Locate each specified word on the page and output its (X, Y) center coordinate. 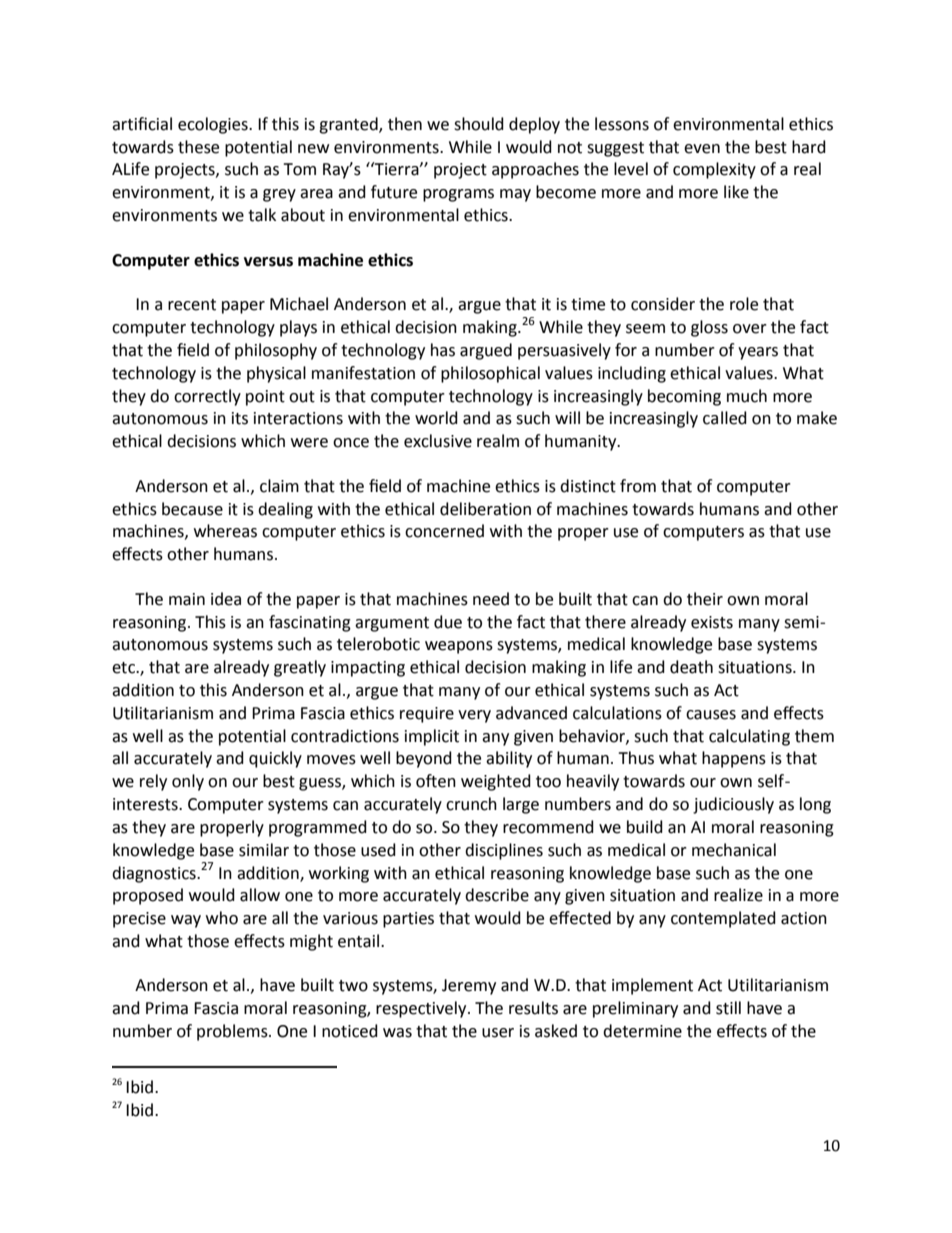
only (188, 782)
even (702, 149)
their (705, 599)
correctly (207, 397)
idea (226, 599)
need (491, 599)
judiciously (733, 805)
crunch (471, 804)
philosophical (490, 374)
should (479, 124)
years (758, 353)
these (198, 147)
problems (233, 1032)
